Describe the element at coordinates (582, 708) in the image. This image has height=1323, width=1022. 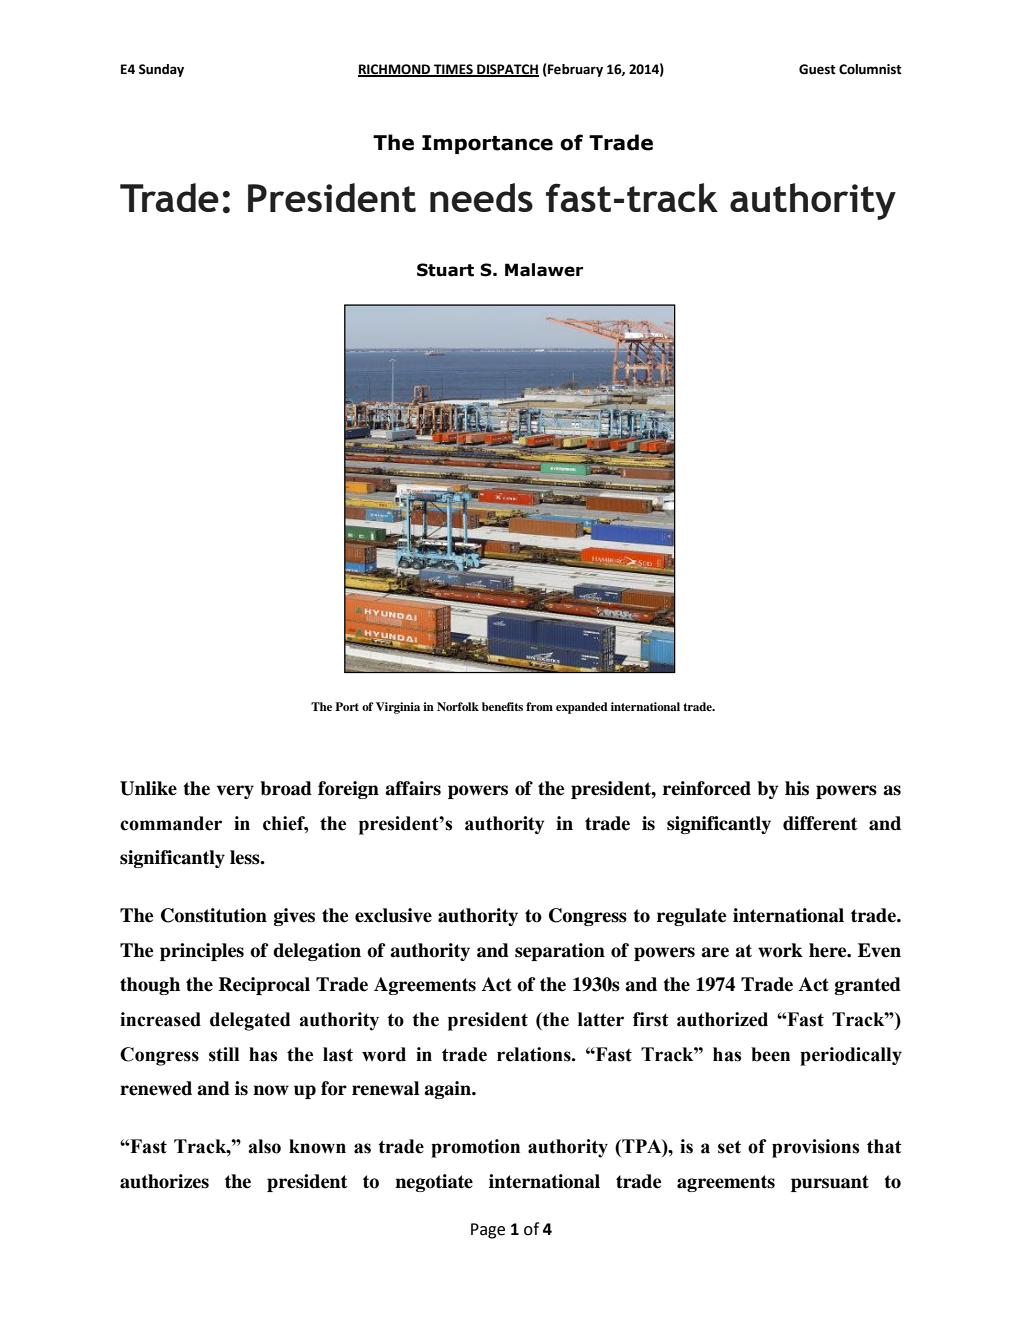
I see `expanded` at that location.
